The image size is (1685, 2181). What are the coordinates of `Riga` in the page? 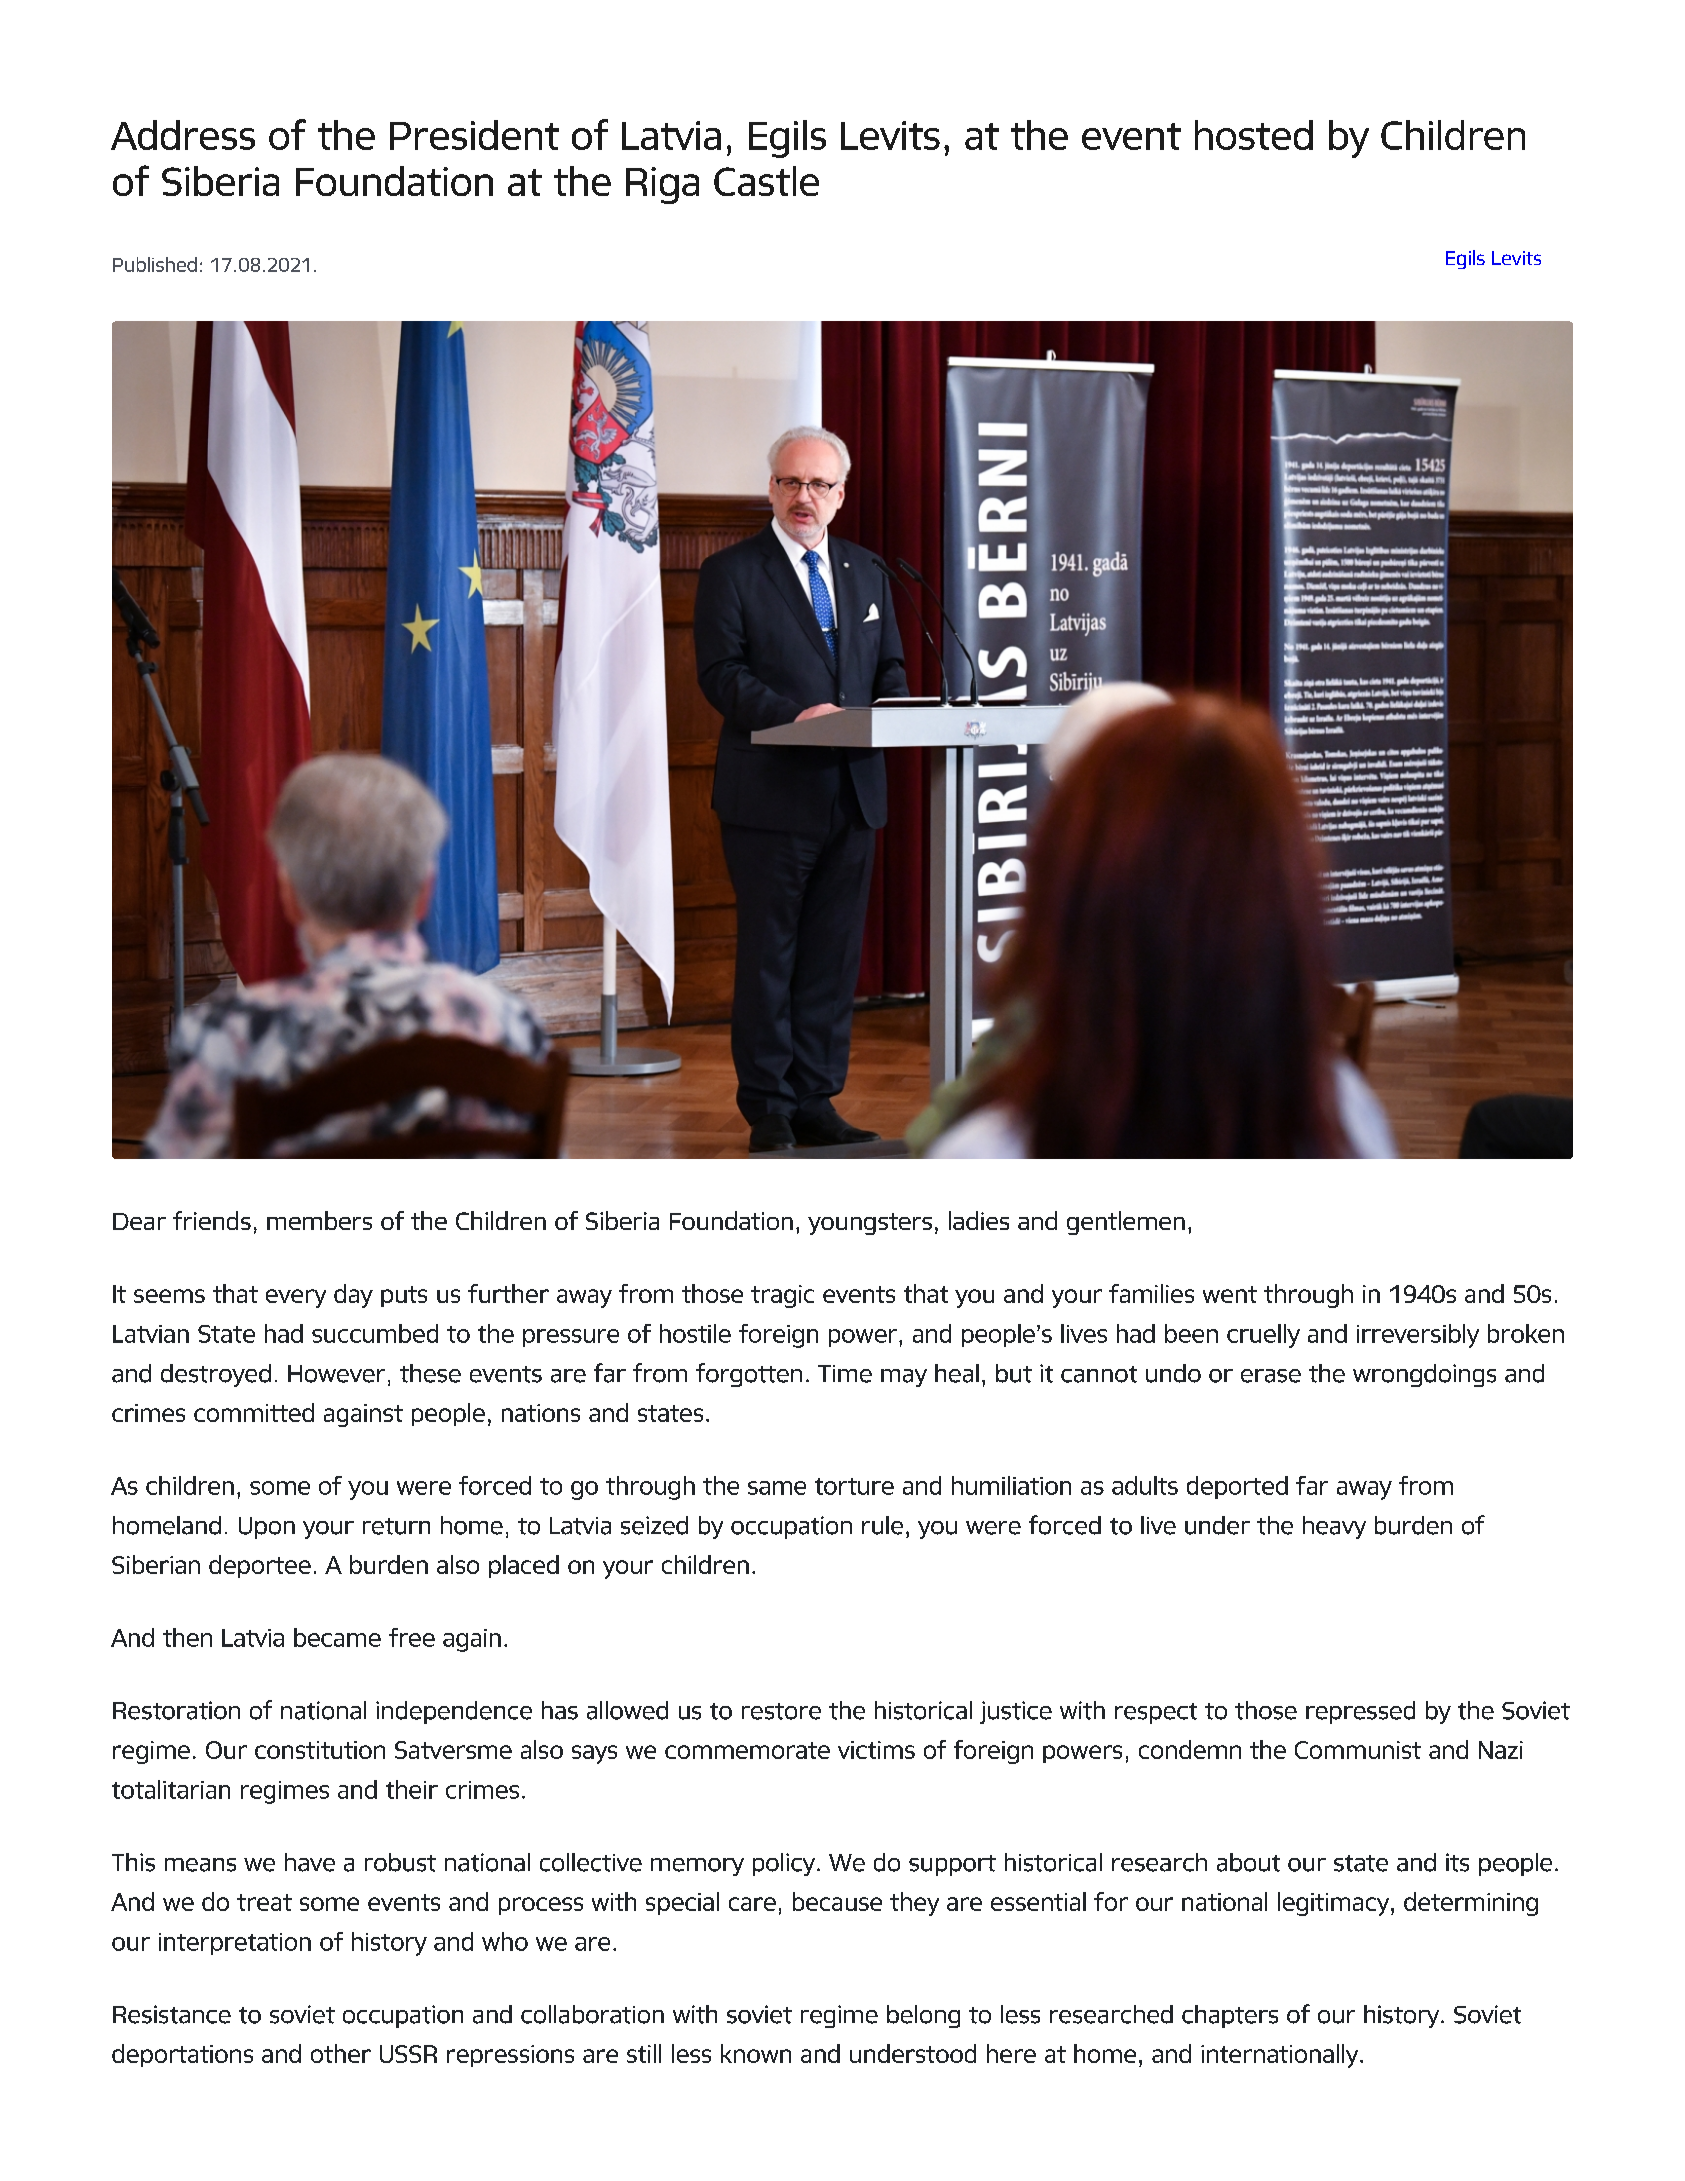 It's located at (662, 185).
